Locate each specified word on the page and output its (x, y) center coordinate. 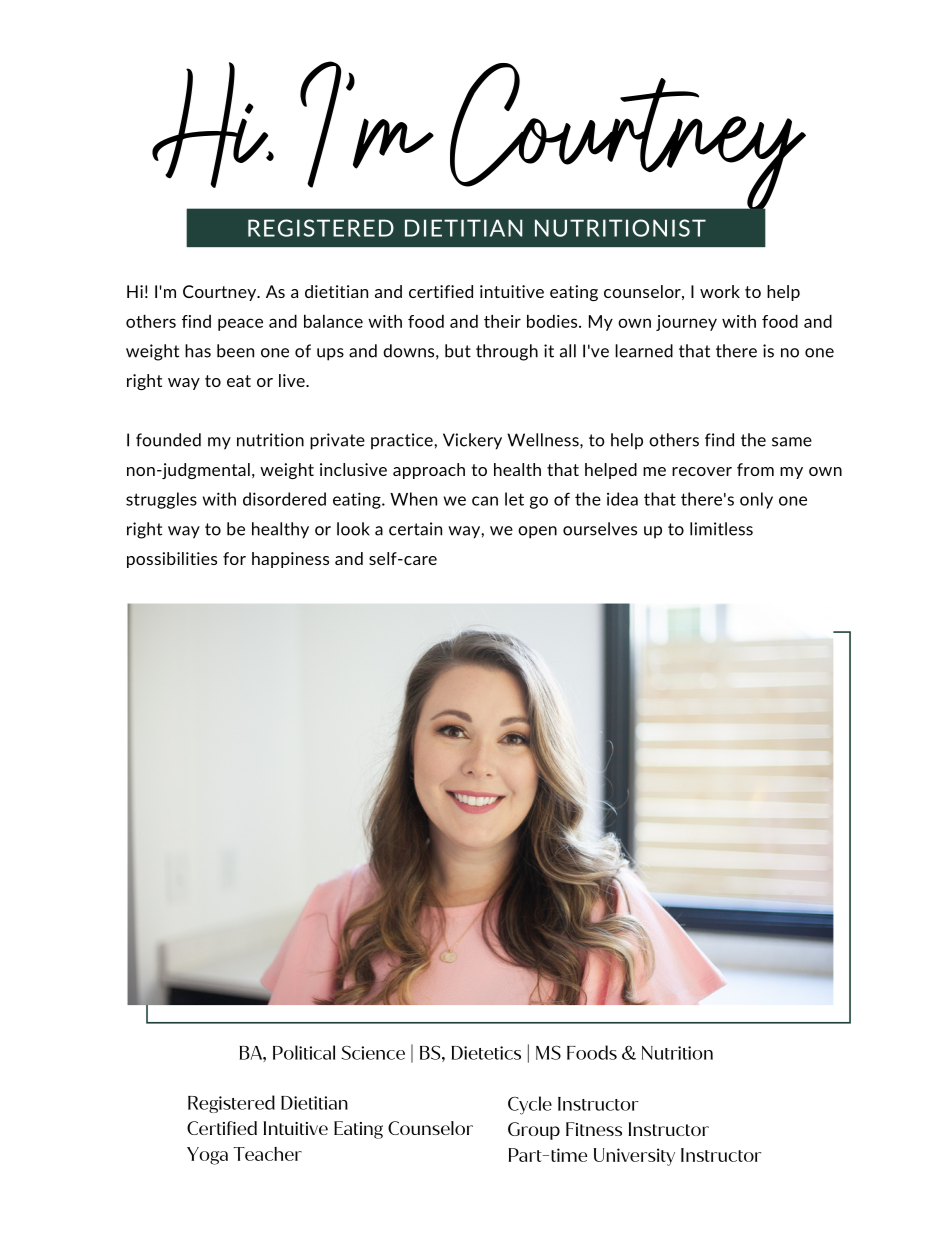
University (634, 1157)
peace (240, 324)
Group (534, 1131)
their (502, 321)
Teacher (268, 1154)
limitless (721, 529)
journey (686, 323)
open (537, 532)
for (234, 558)
